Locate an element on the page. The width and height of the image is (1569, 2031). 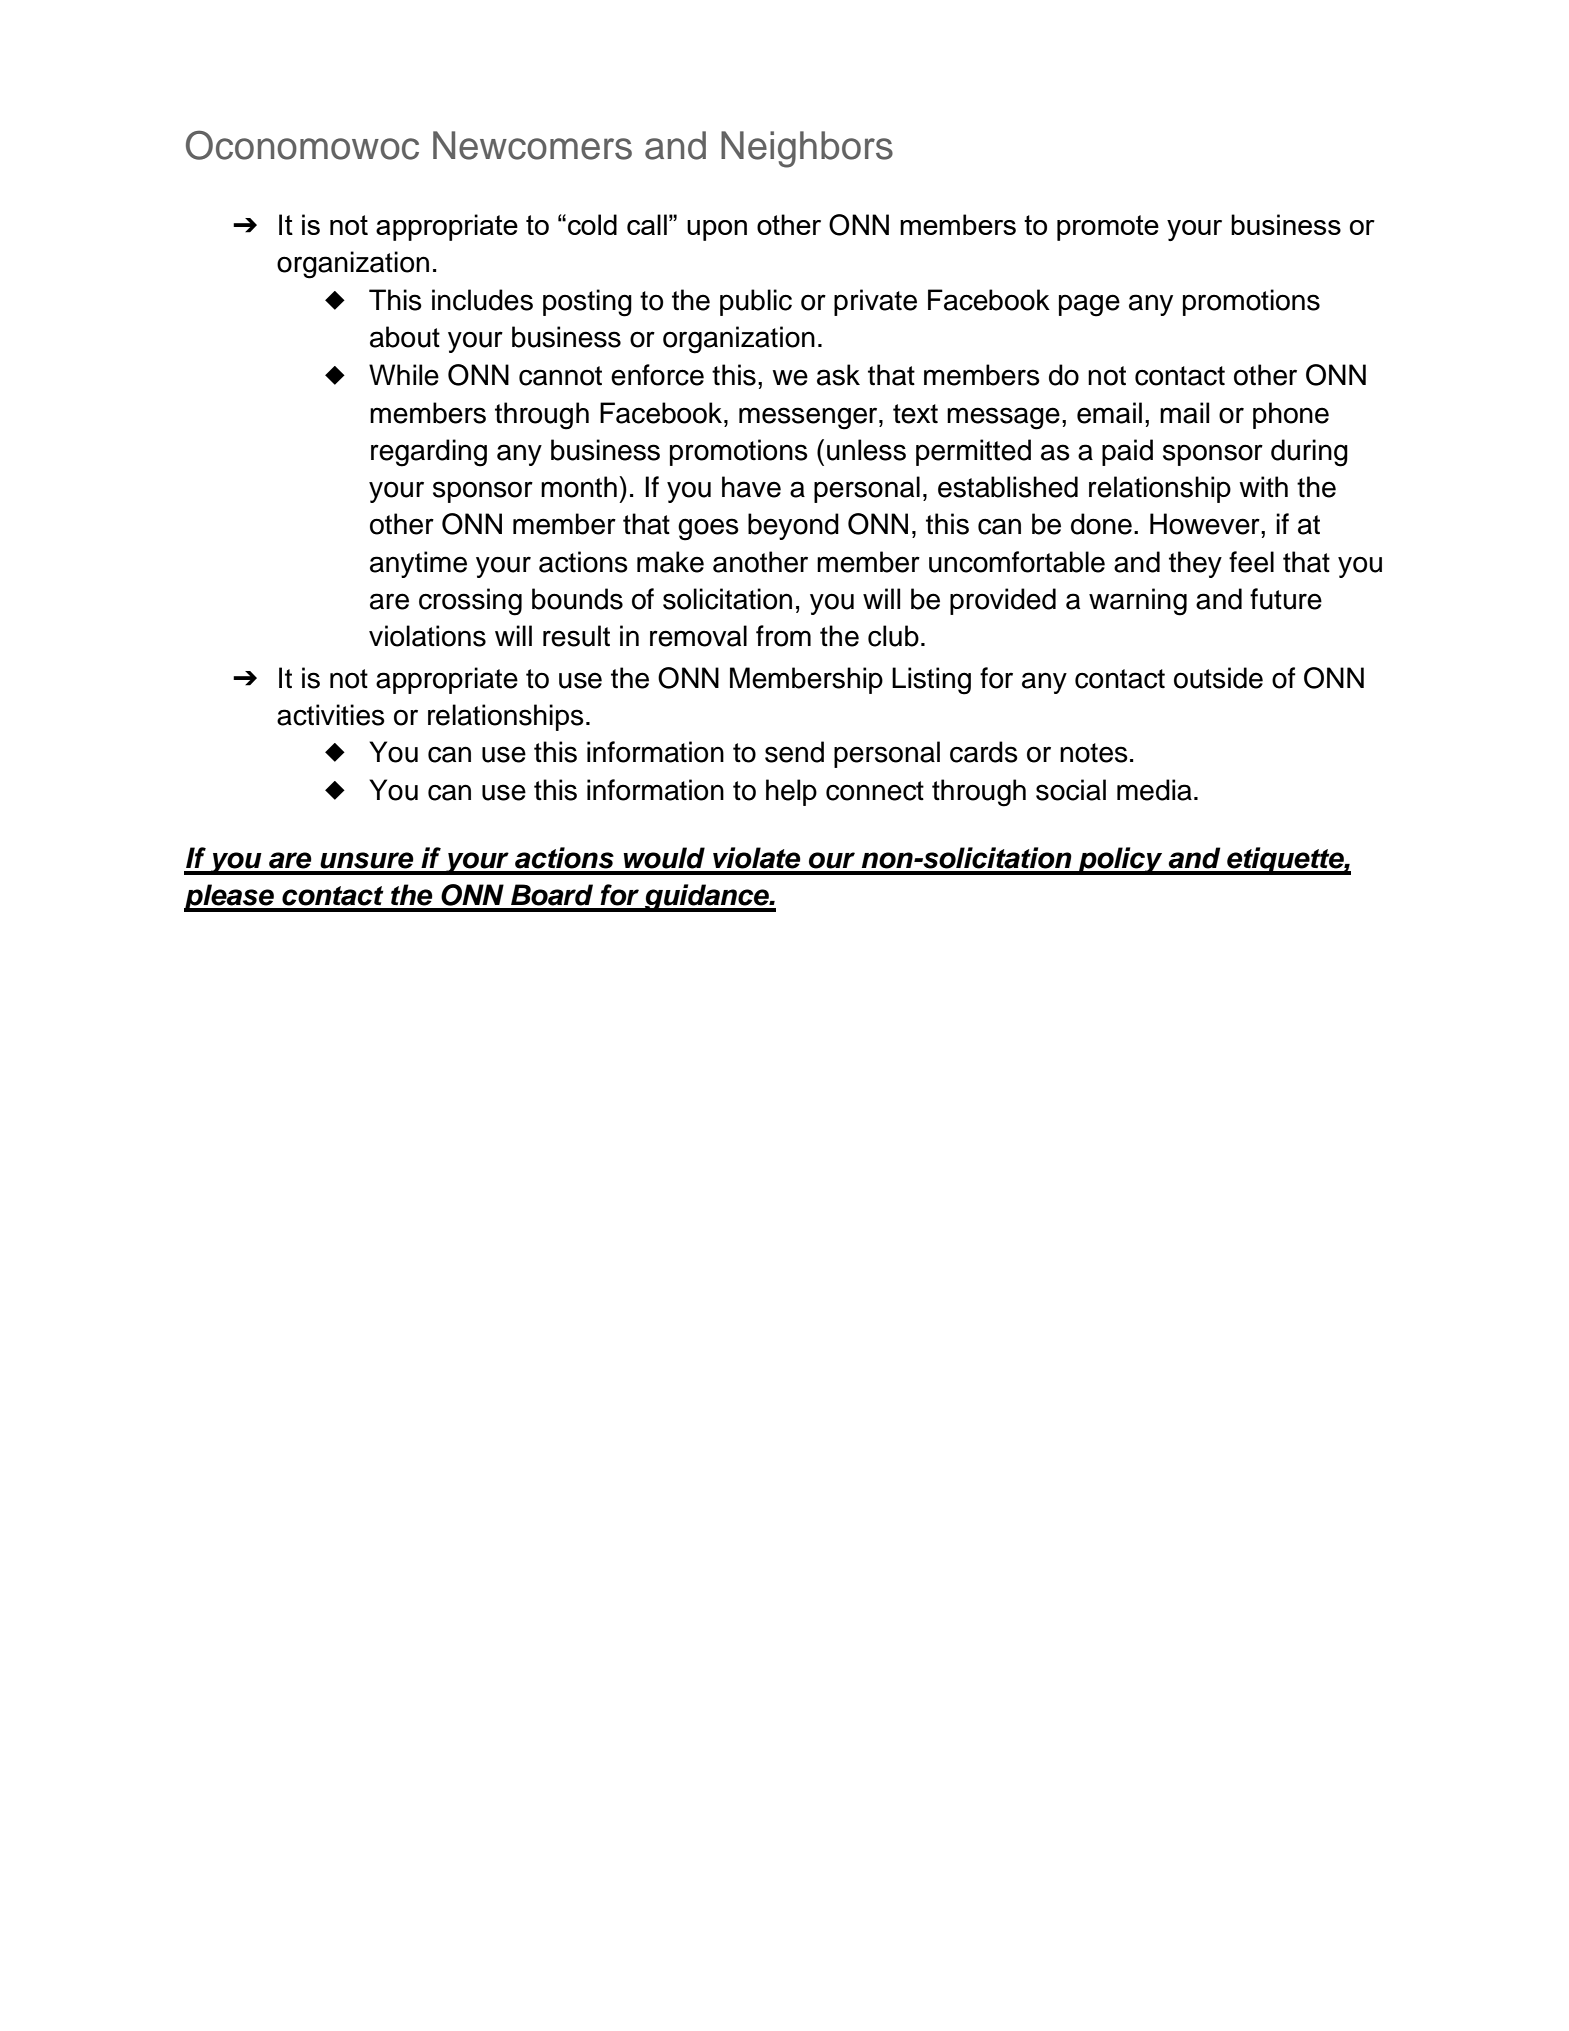
While is located at coordinates (404, 375).
